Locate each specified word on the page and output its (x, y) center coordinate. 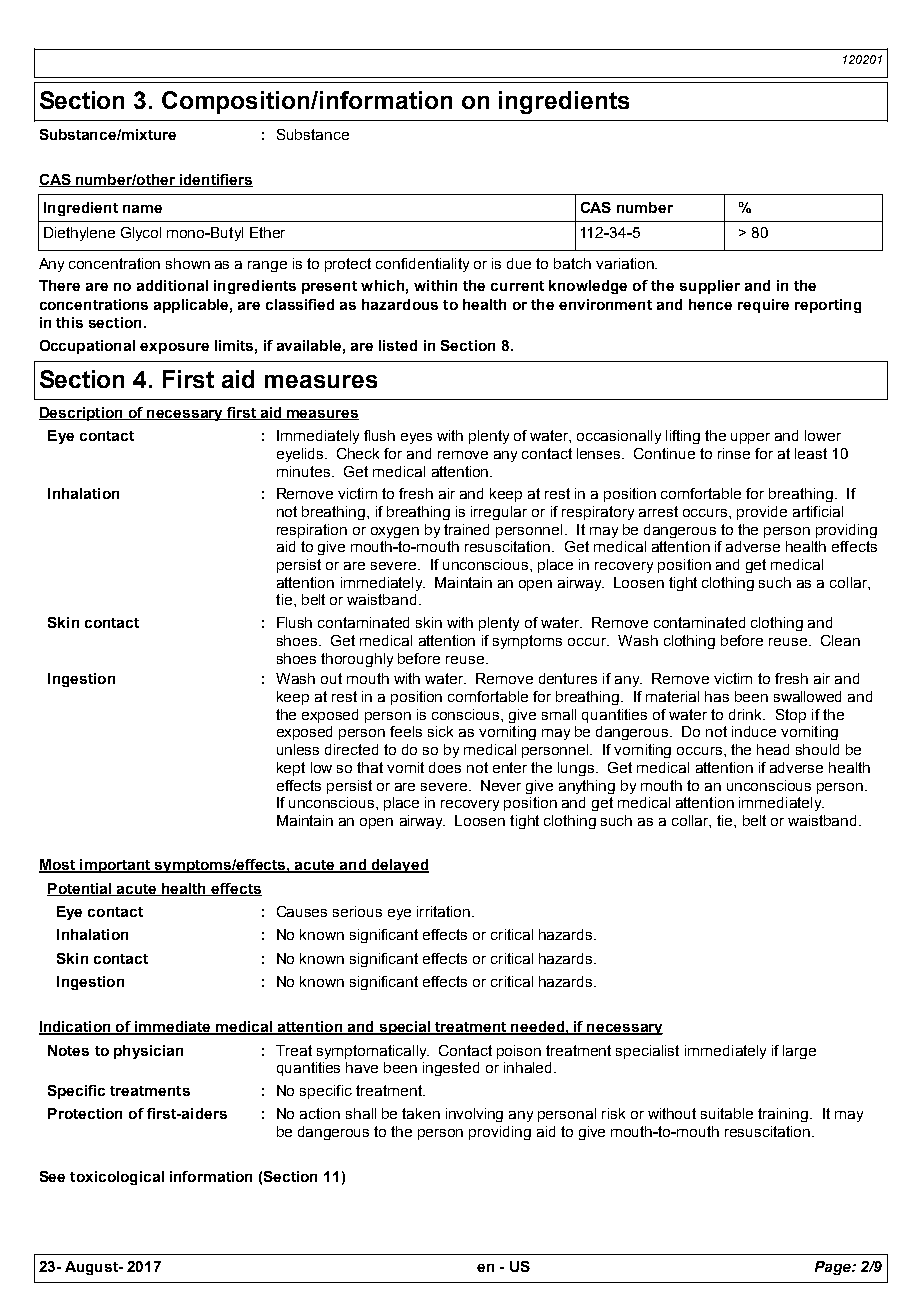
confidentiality (422, 265)
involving (474, 1115)
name (142, 209)
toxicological (117, 1178)
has (717, 696)
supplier (710, 287)
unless (298, 749)
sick (440, 731)
